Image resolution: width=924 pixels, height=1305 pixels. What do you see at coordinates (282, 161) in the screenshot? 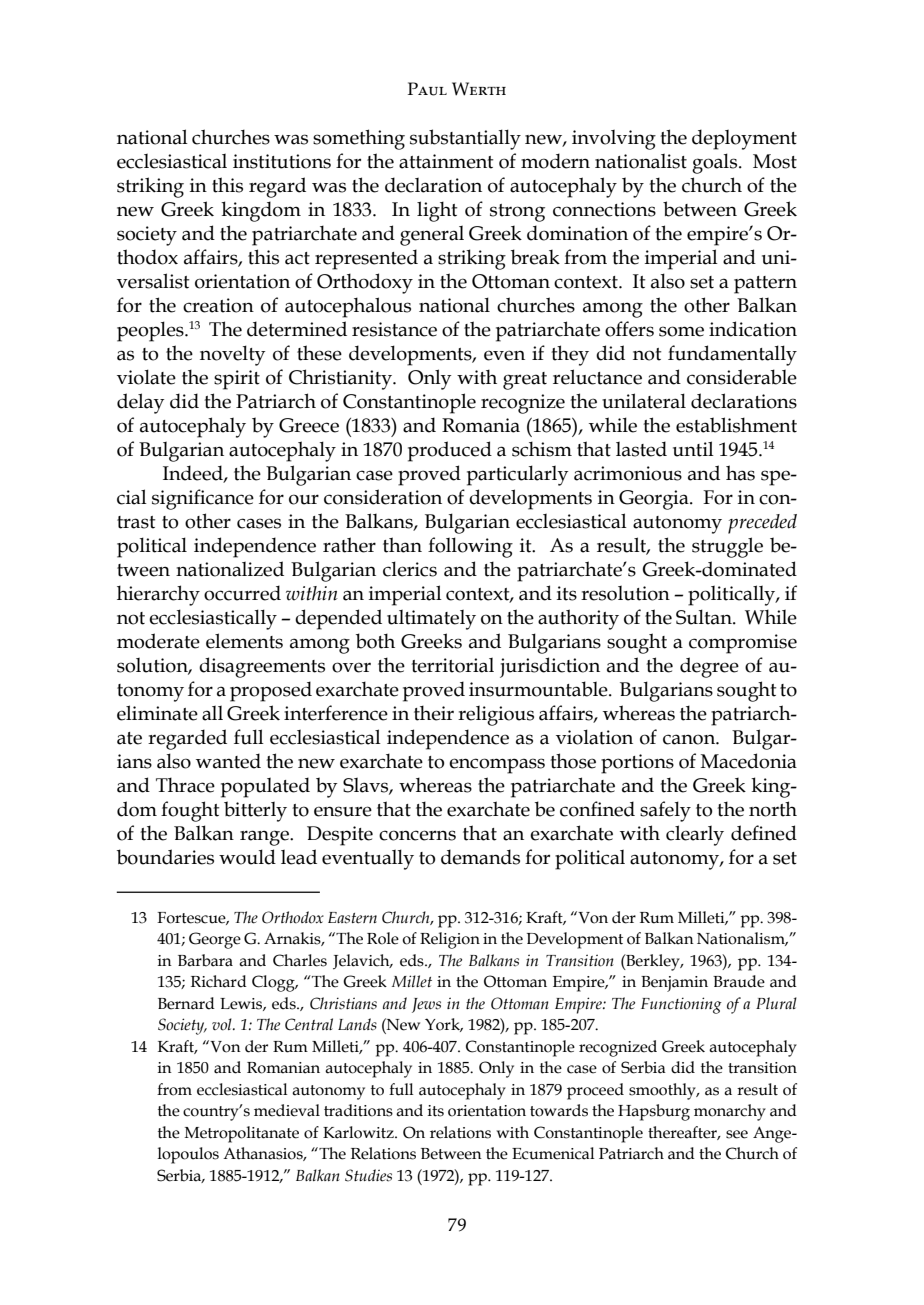
I see `institutions` at bounding box center [282, 161].
